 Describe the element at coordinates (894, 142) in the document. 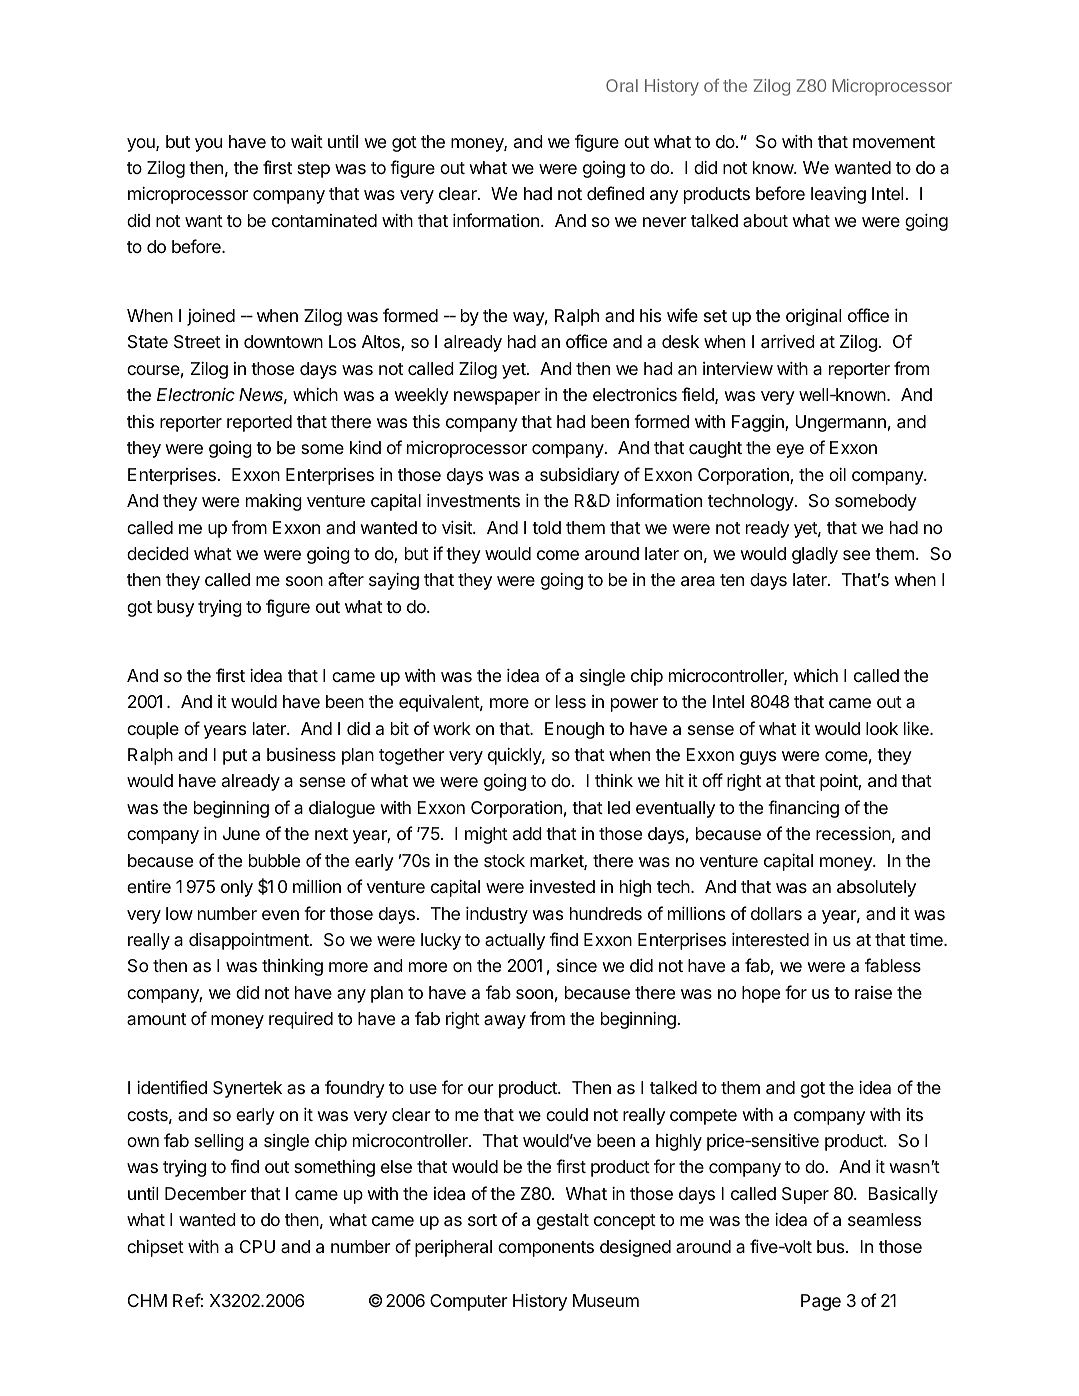

I see `movement` at that location.
